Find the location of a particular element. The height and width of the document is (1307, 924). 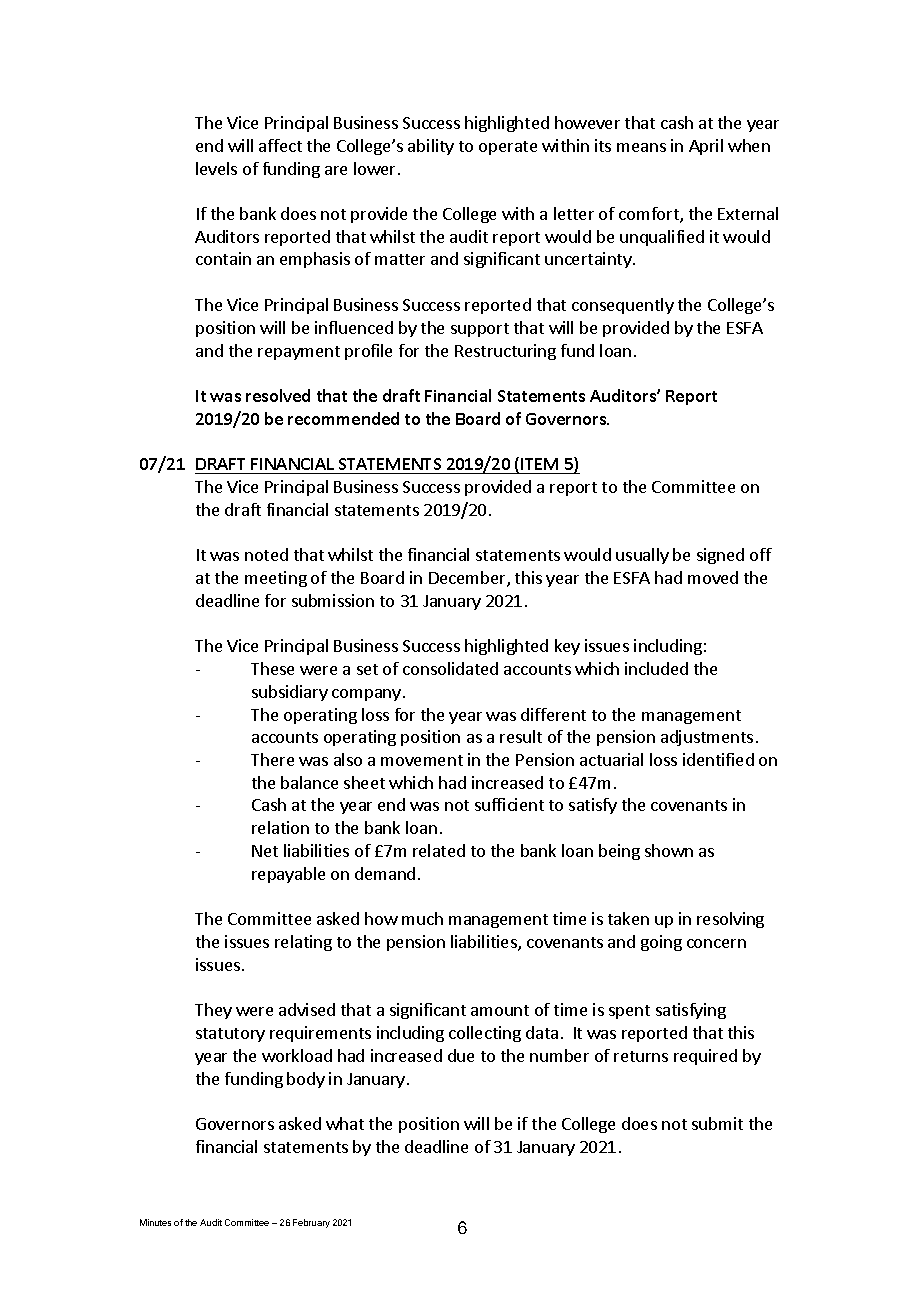

much is located at coordinates (422, 918).
